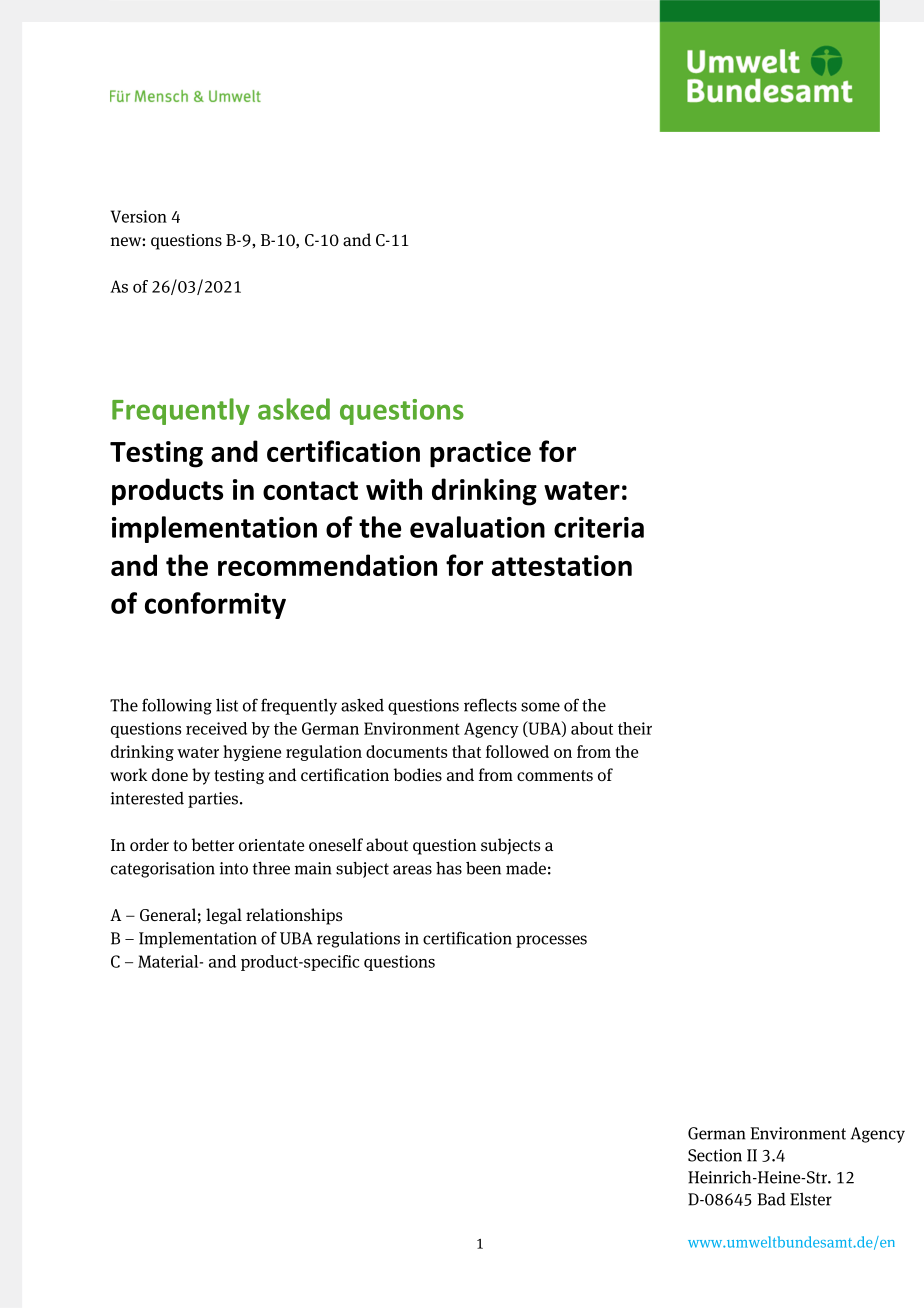  What do you see at coordinates (635, 728) in the image?
I see `their` at bounding box center [635, 728].
